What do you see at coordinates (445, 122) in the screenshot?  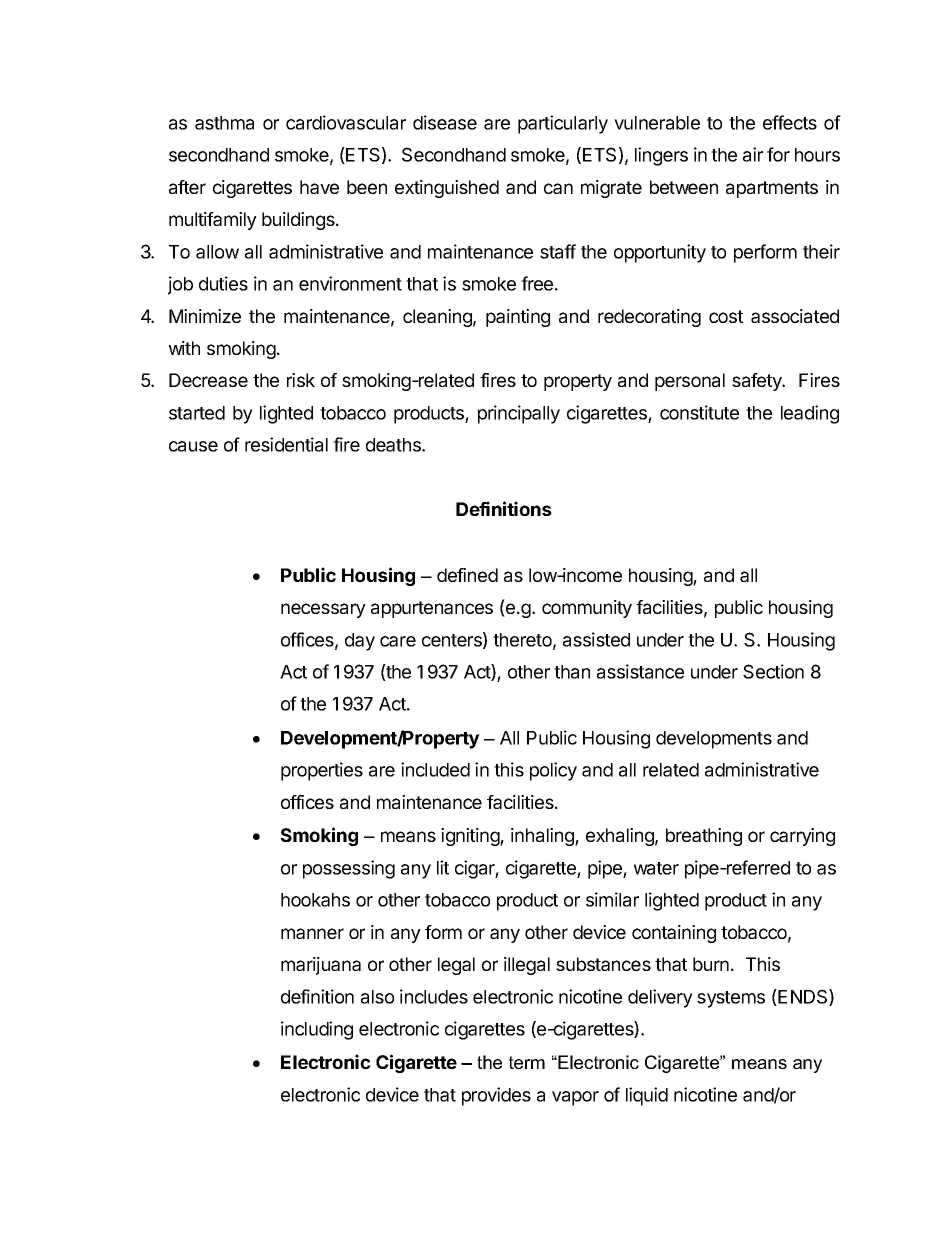 I see `disease` at bounding box center [445, 122].
